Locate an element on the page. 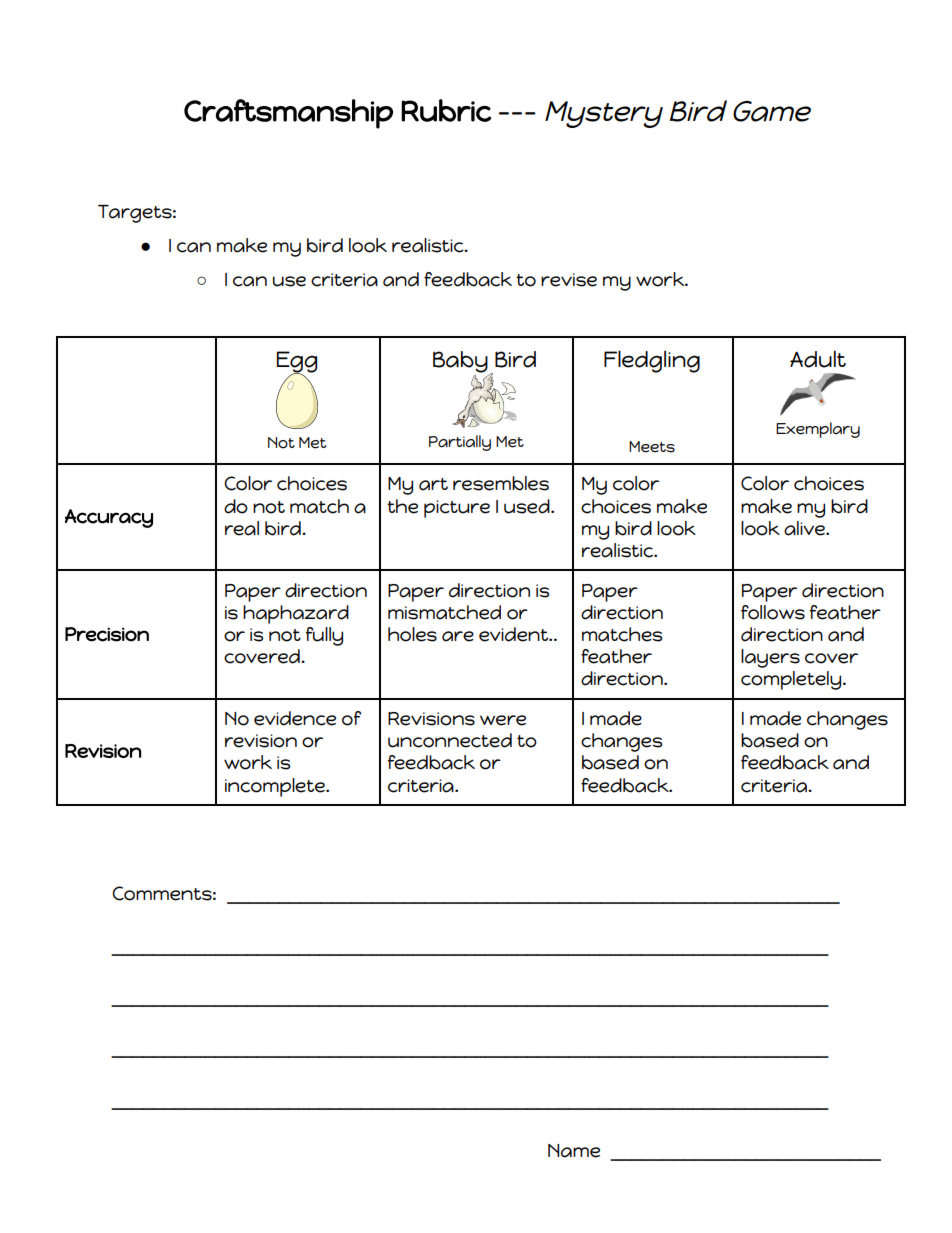 Image resolution: width=952 pixels, height=1233 pixels. are is located at coordinates (458, 636).
